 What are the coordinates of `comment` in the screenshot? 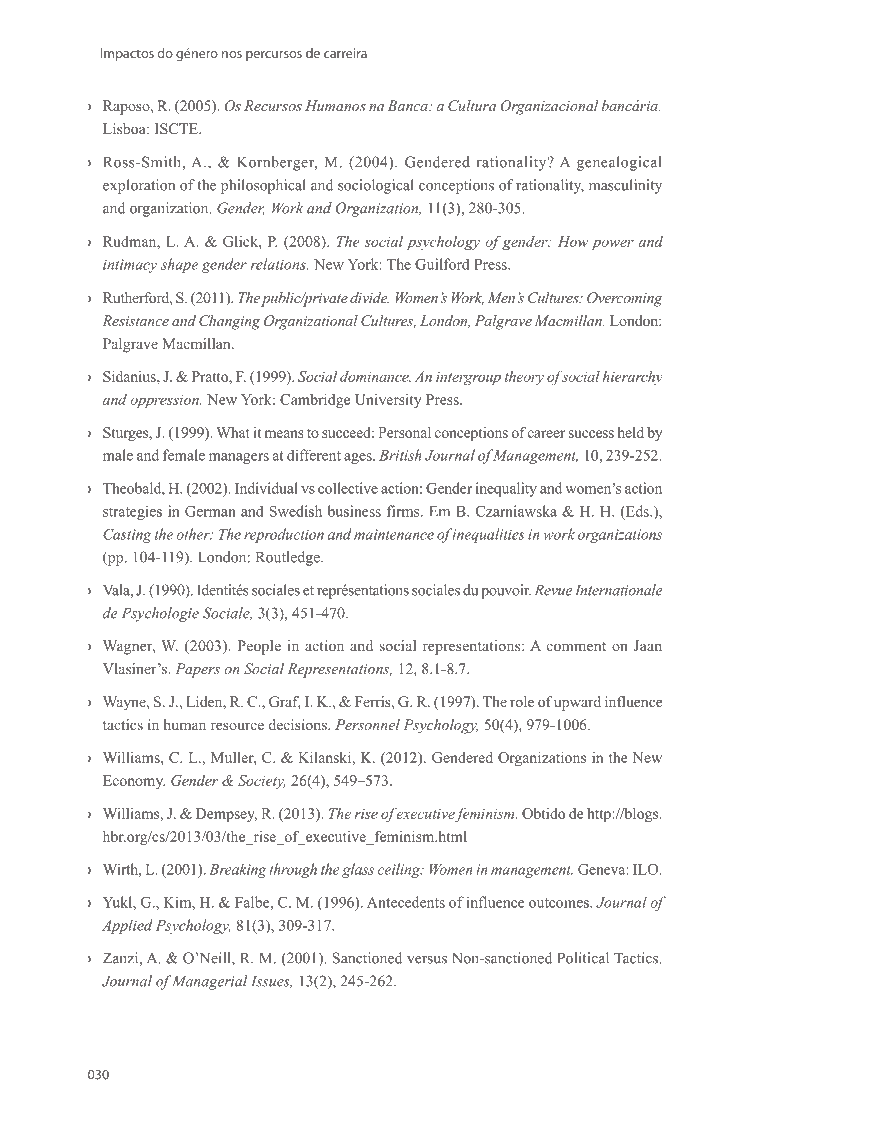 It's located at (576, 646).
